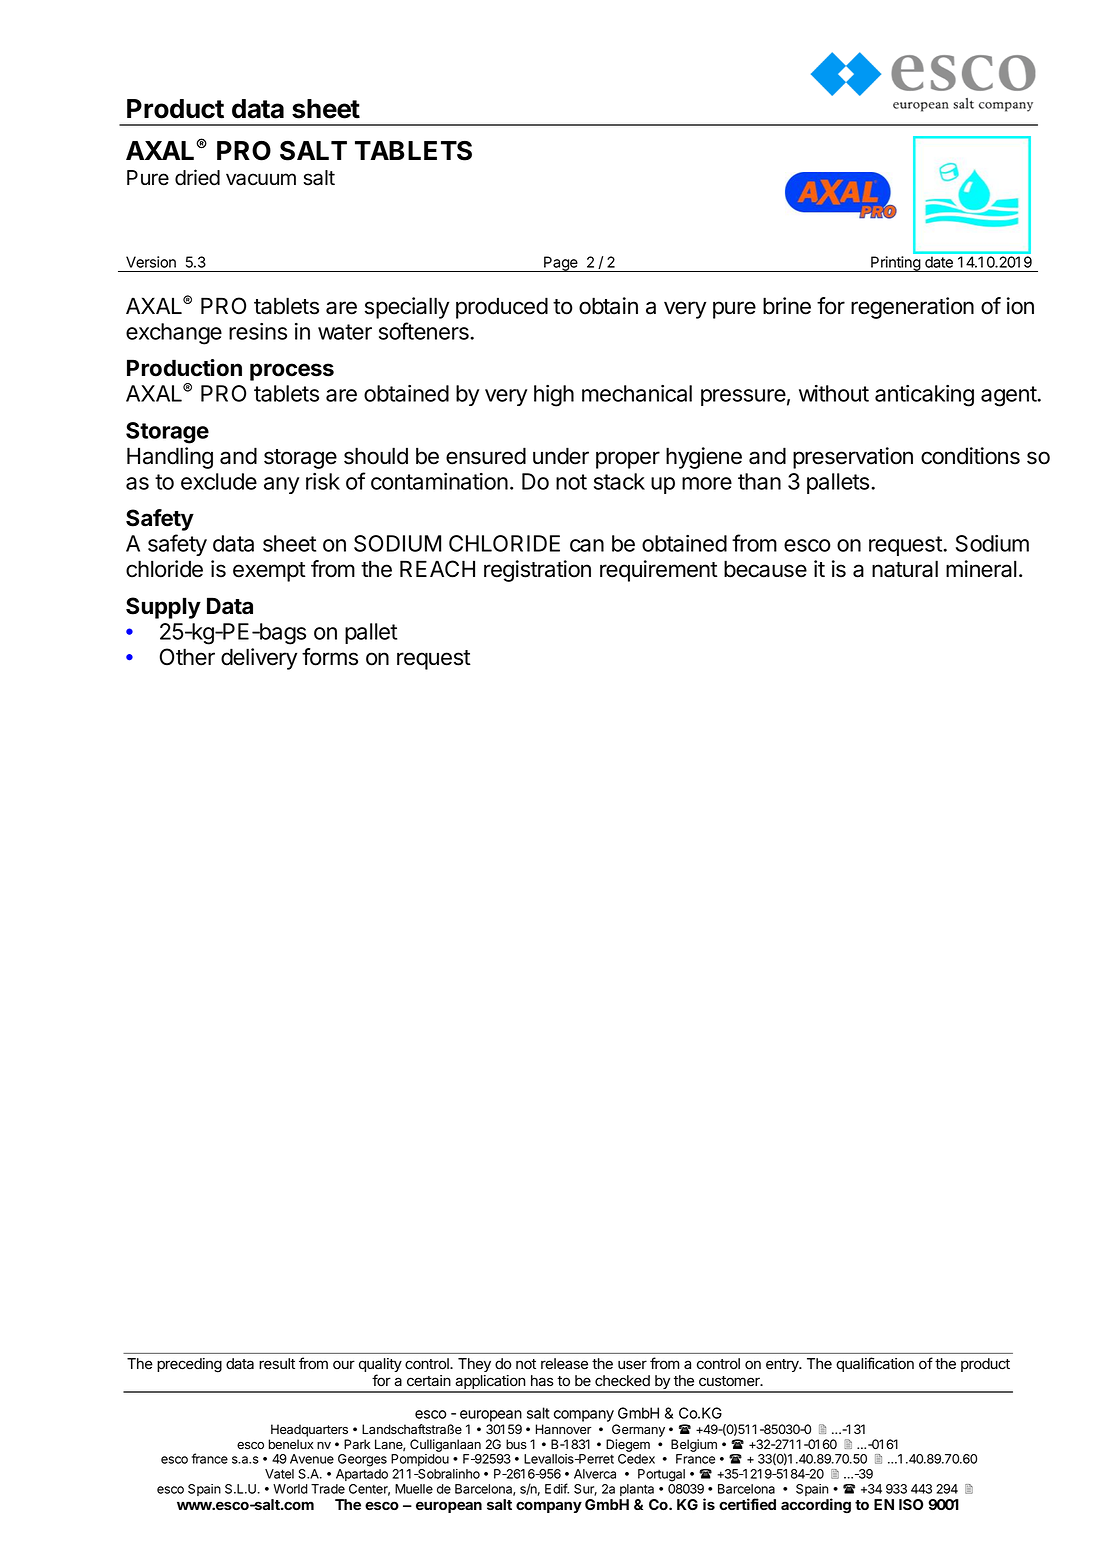 The image size is (1102, 1559). I want to click on forms, so click(330, 657).
